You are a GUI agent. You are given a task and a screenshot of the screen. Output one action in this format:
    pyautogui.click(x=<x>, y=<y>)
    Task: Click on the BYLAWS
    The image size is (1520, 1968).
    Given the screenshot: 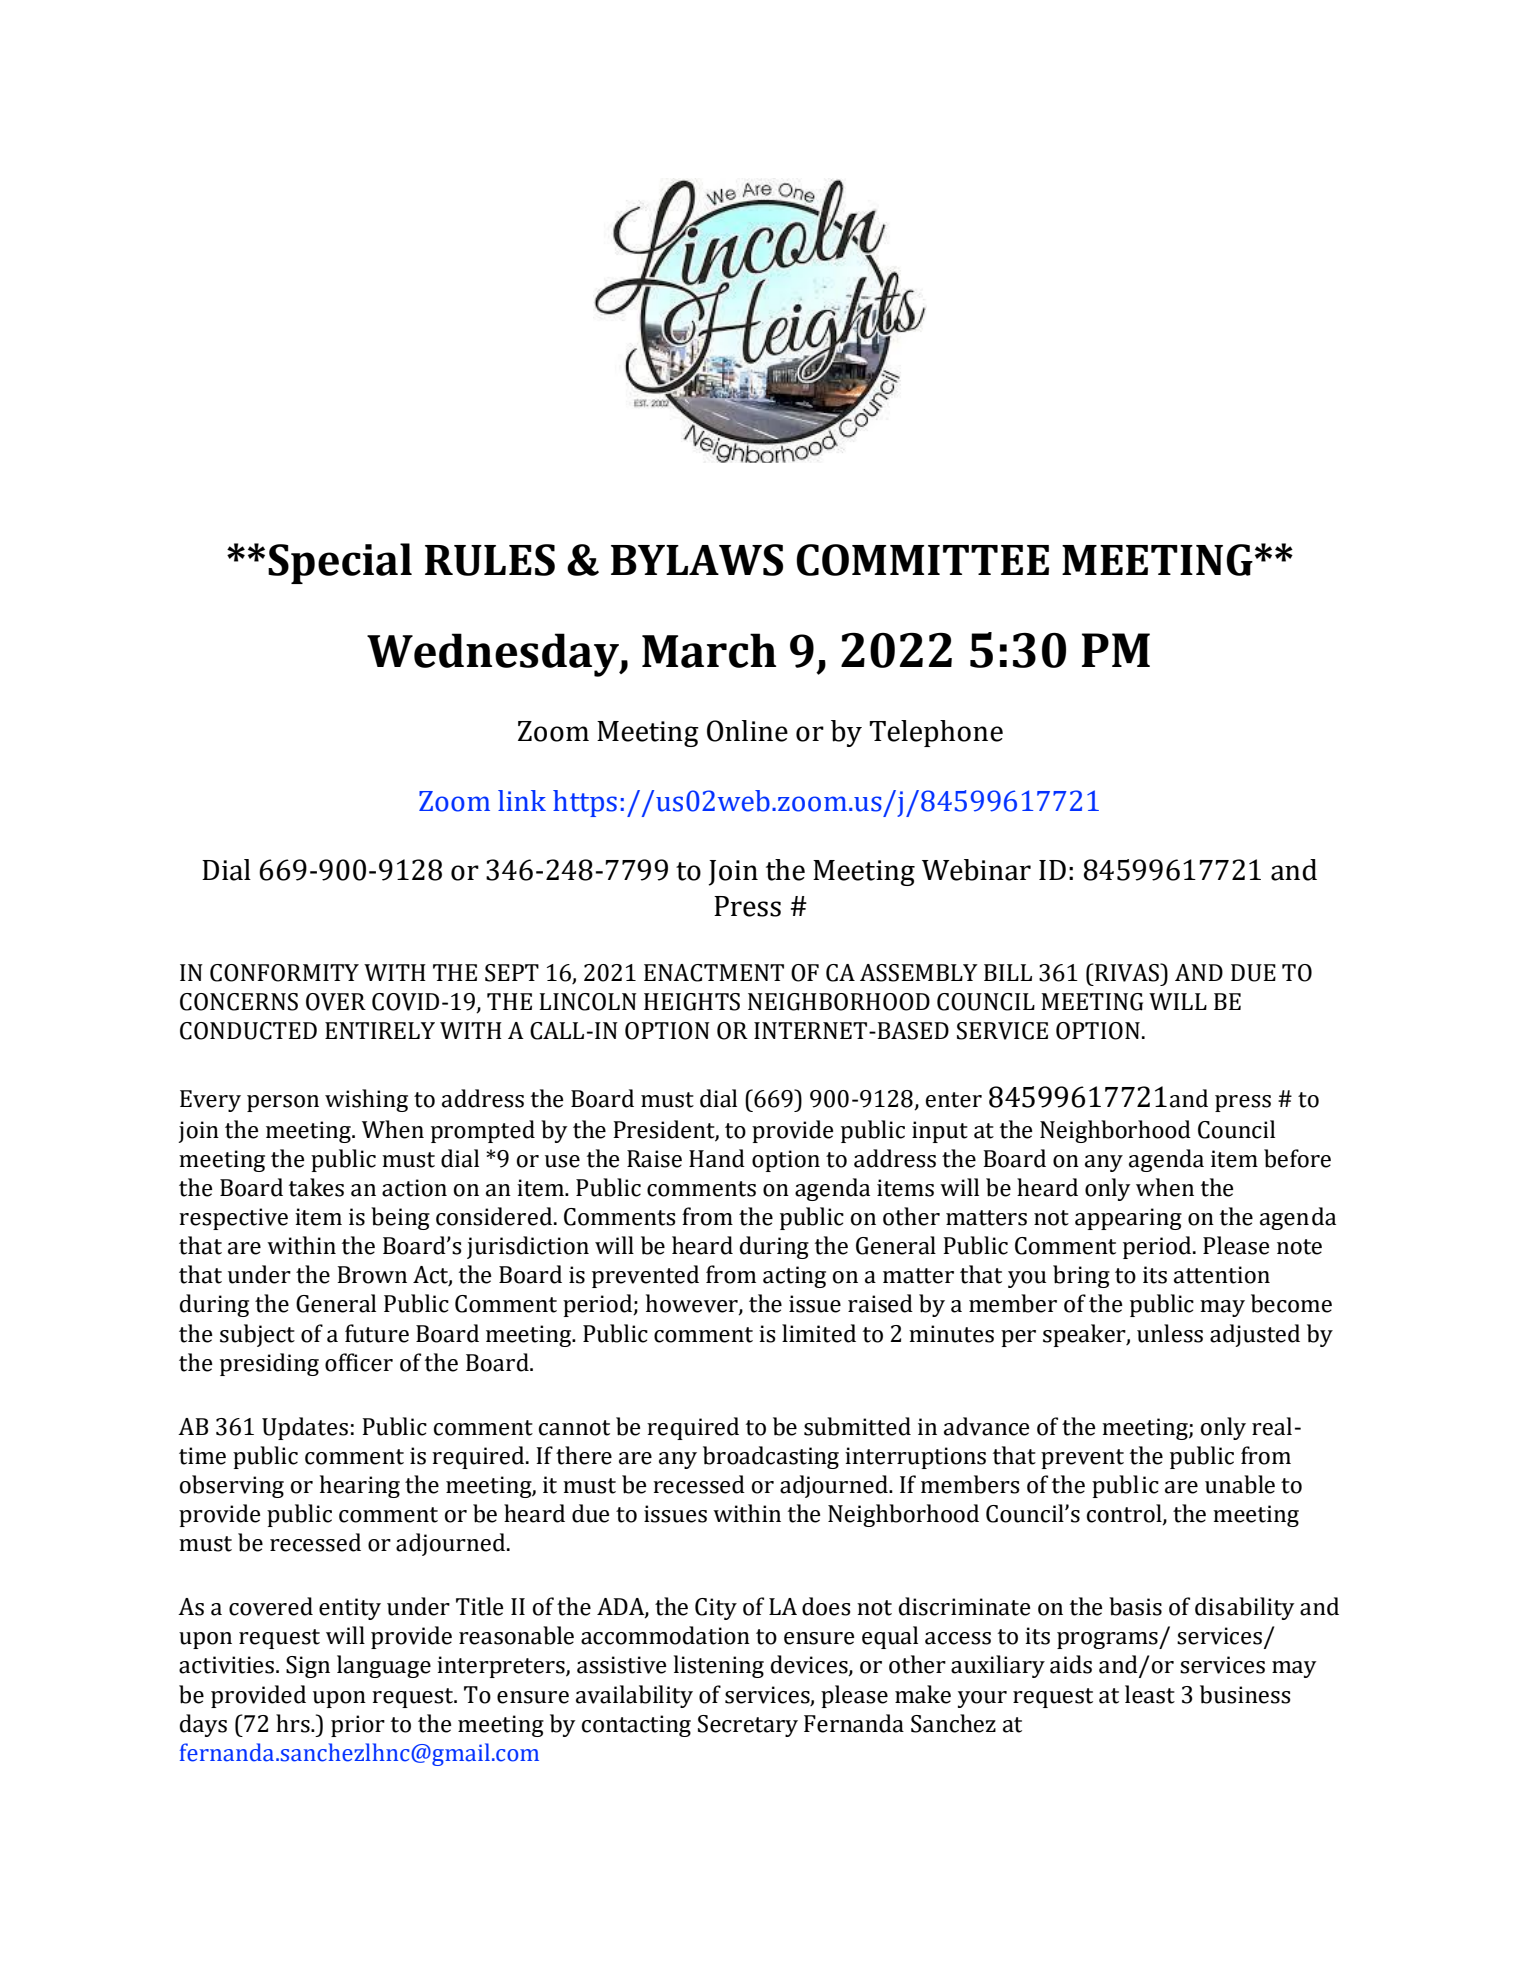 What is the action you would take?
    pyautogui.click(x=697, y=560)
